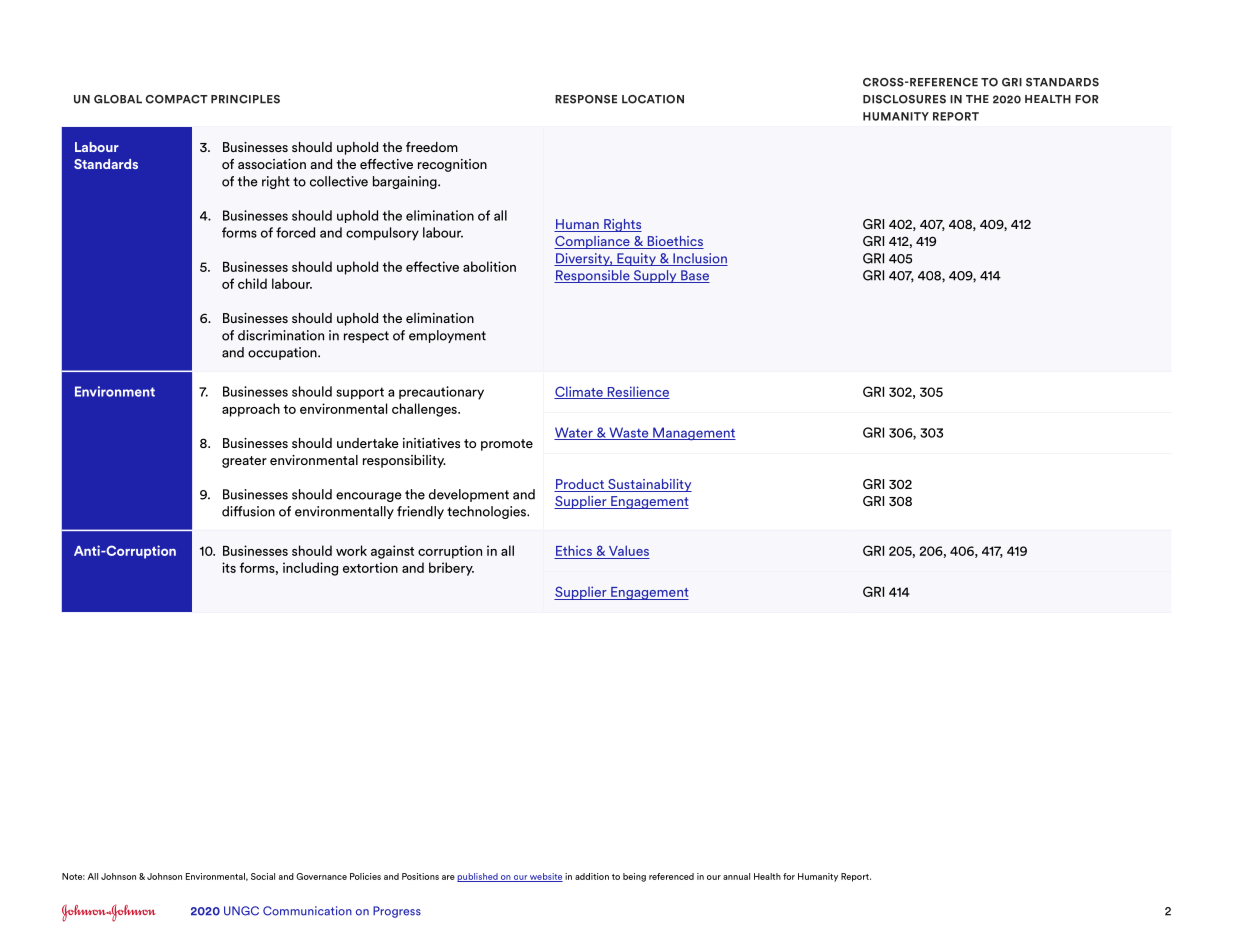  What do you see at coordinates (586, 99) in the screenshot?
I see `RESPONSE` at bounding box center [586, 99].
